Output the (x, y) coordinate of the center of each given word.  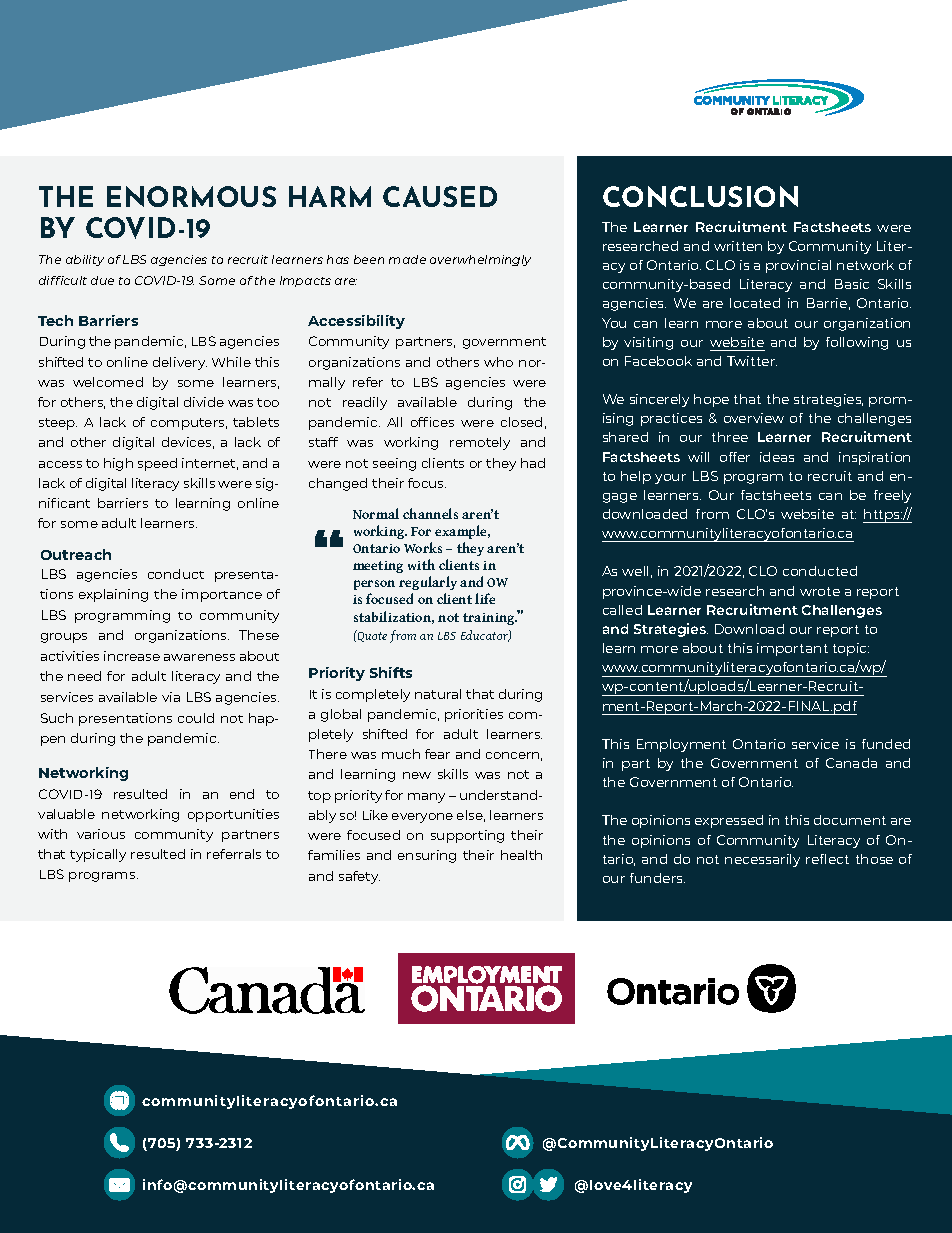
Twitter (752, 361)
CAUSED (440, 196)
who (498, 362)
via (171, 697)
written (738, 246)
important (792, 649)
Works (423, 547)
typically (98, 855)
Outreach (76, 554)
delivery (180, 363)
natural (438, 694)
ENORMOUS (191, 196)
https (883, 516)
